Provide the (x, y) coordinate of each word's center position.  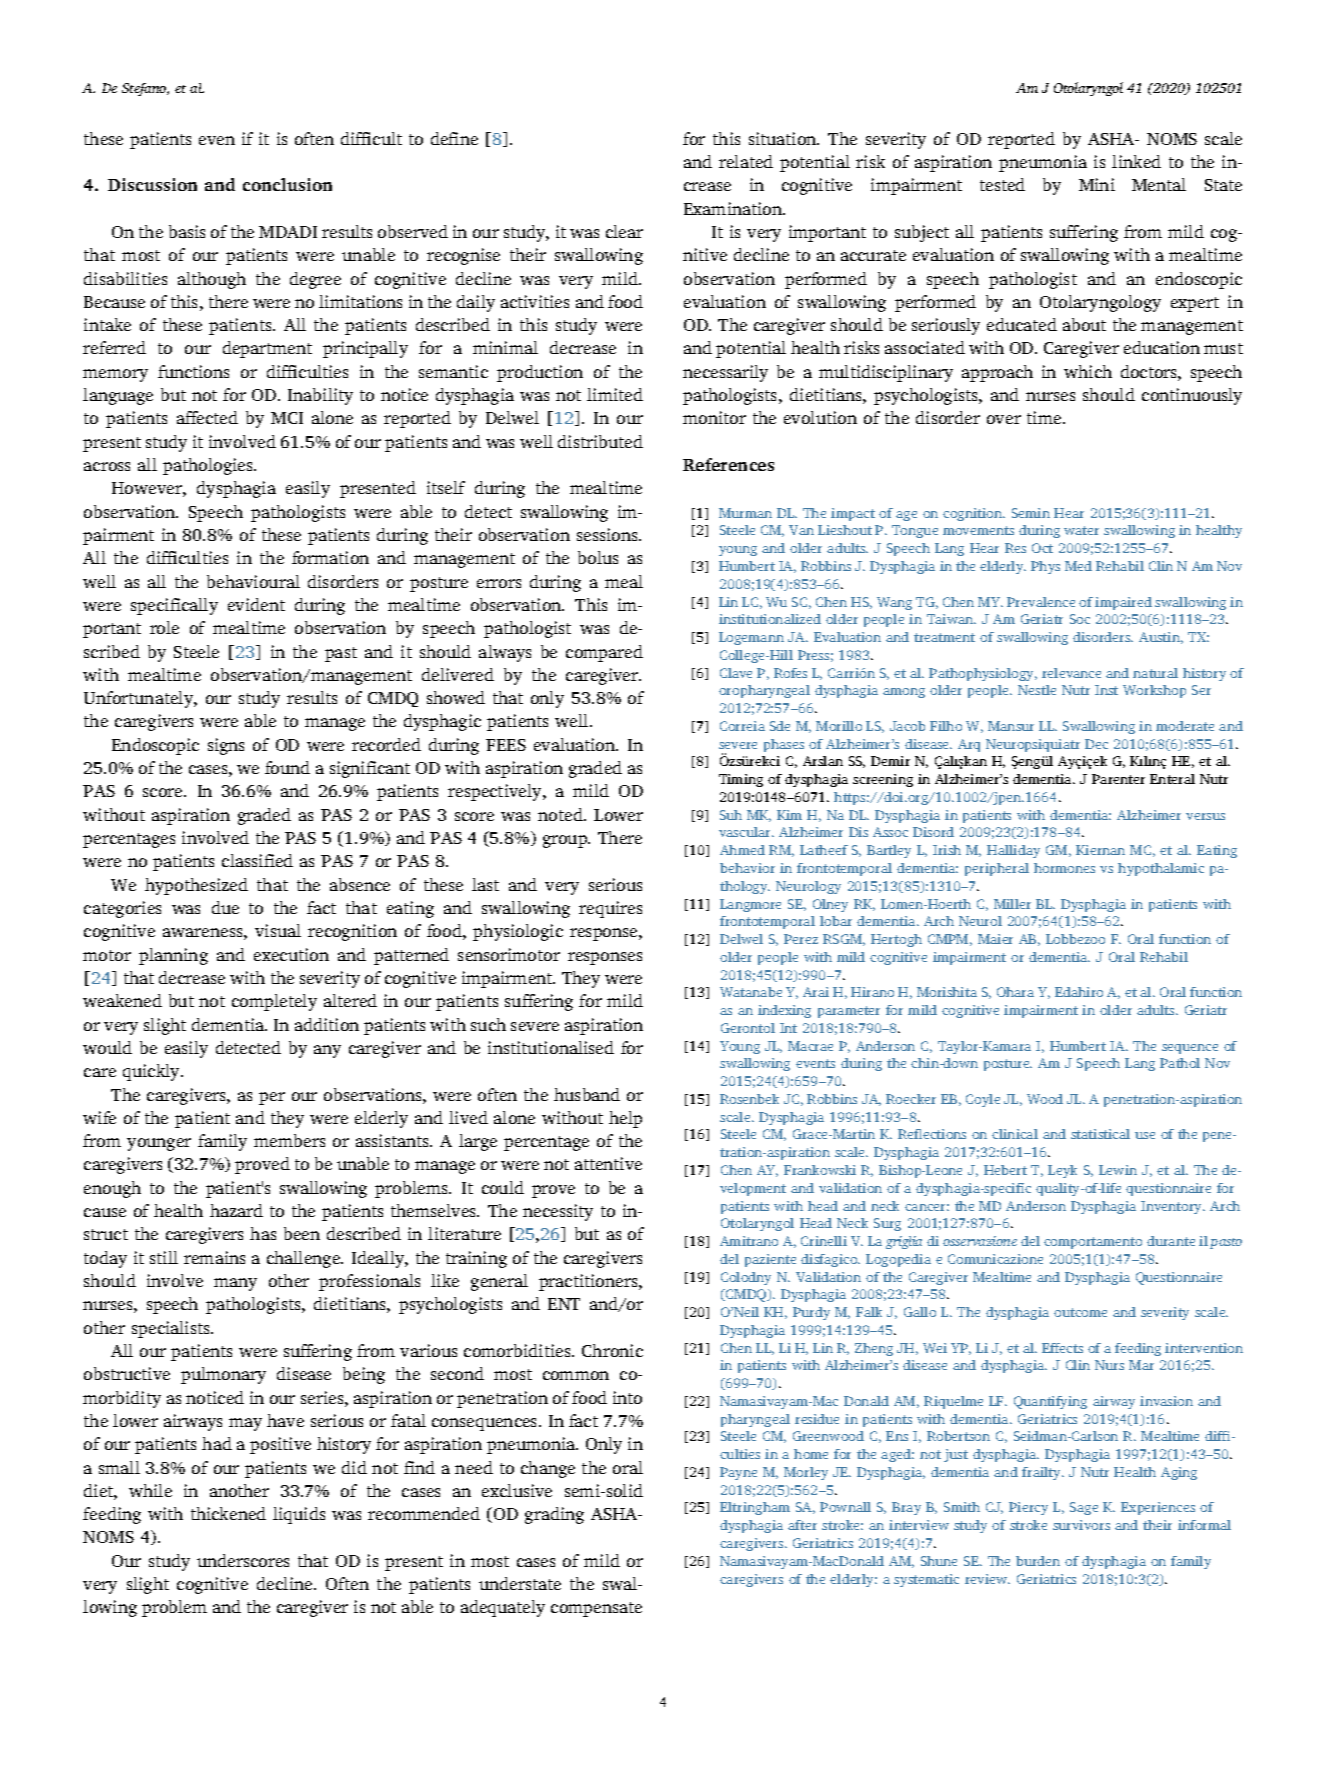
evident (256, 604)
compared (604, 653)
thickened (228, 1513)
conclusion (287, 184)
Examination (734, 208)
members (289, 1140)
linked (1136, 161)
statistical (1100, 1134)
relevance (1071, 673)
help (625, 1119)
